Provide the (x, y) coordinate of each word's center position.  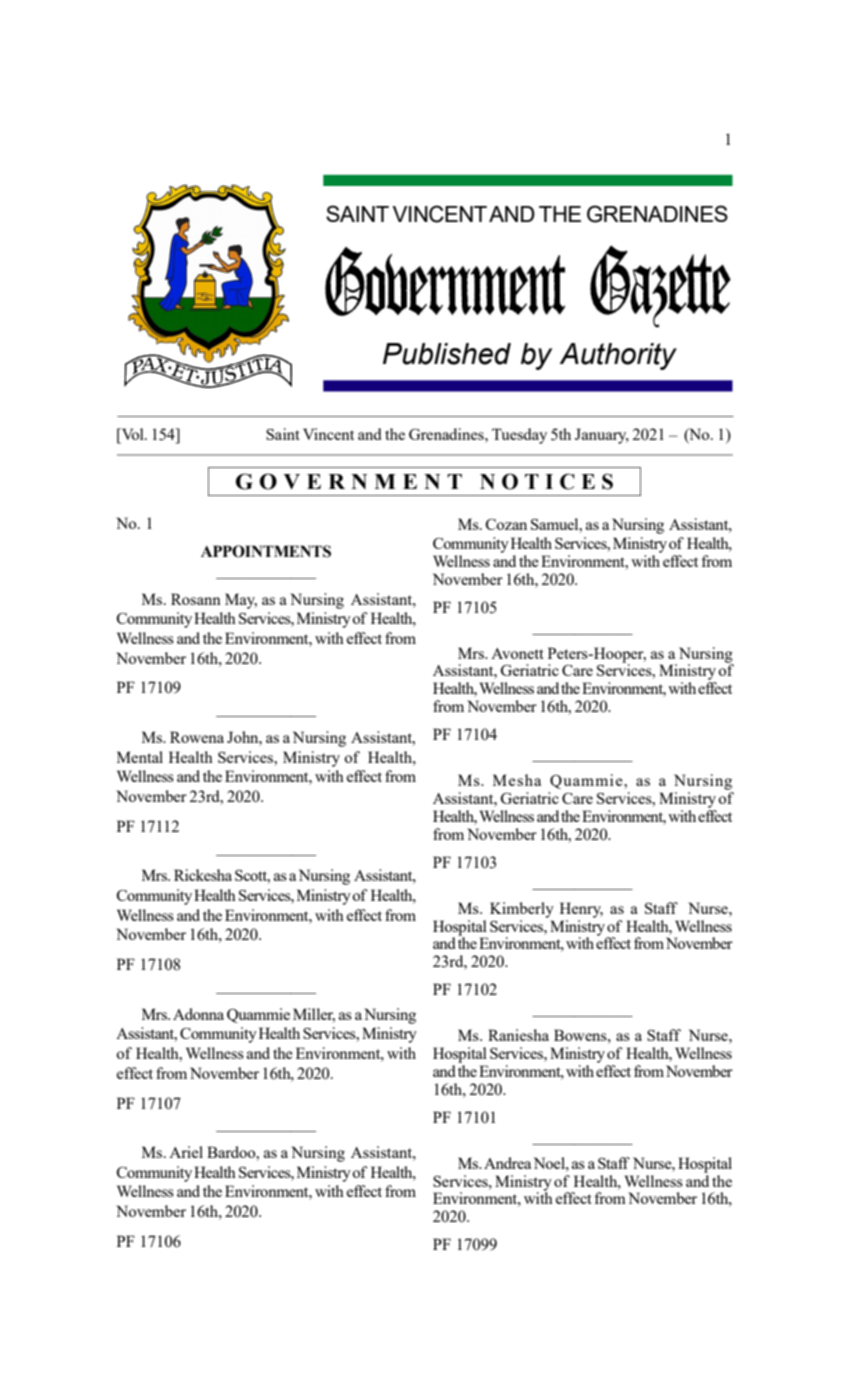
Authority (618, 356)
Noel (550, 1163)
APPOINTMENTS (266, 551)
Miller (314, 1015)
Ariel (186, 1152)
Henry (581, 910)
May (241, 601)
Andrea (507, 1163)
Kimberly (522, 910)
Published (447, 354)
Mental (140, 757)
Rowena (197, 737)
